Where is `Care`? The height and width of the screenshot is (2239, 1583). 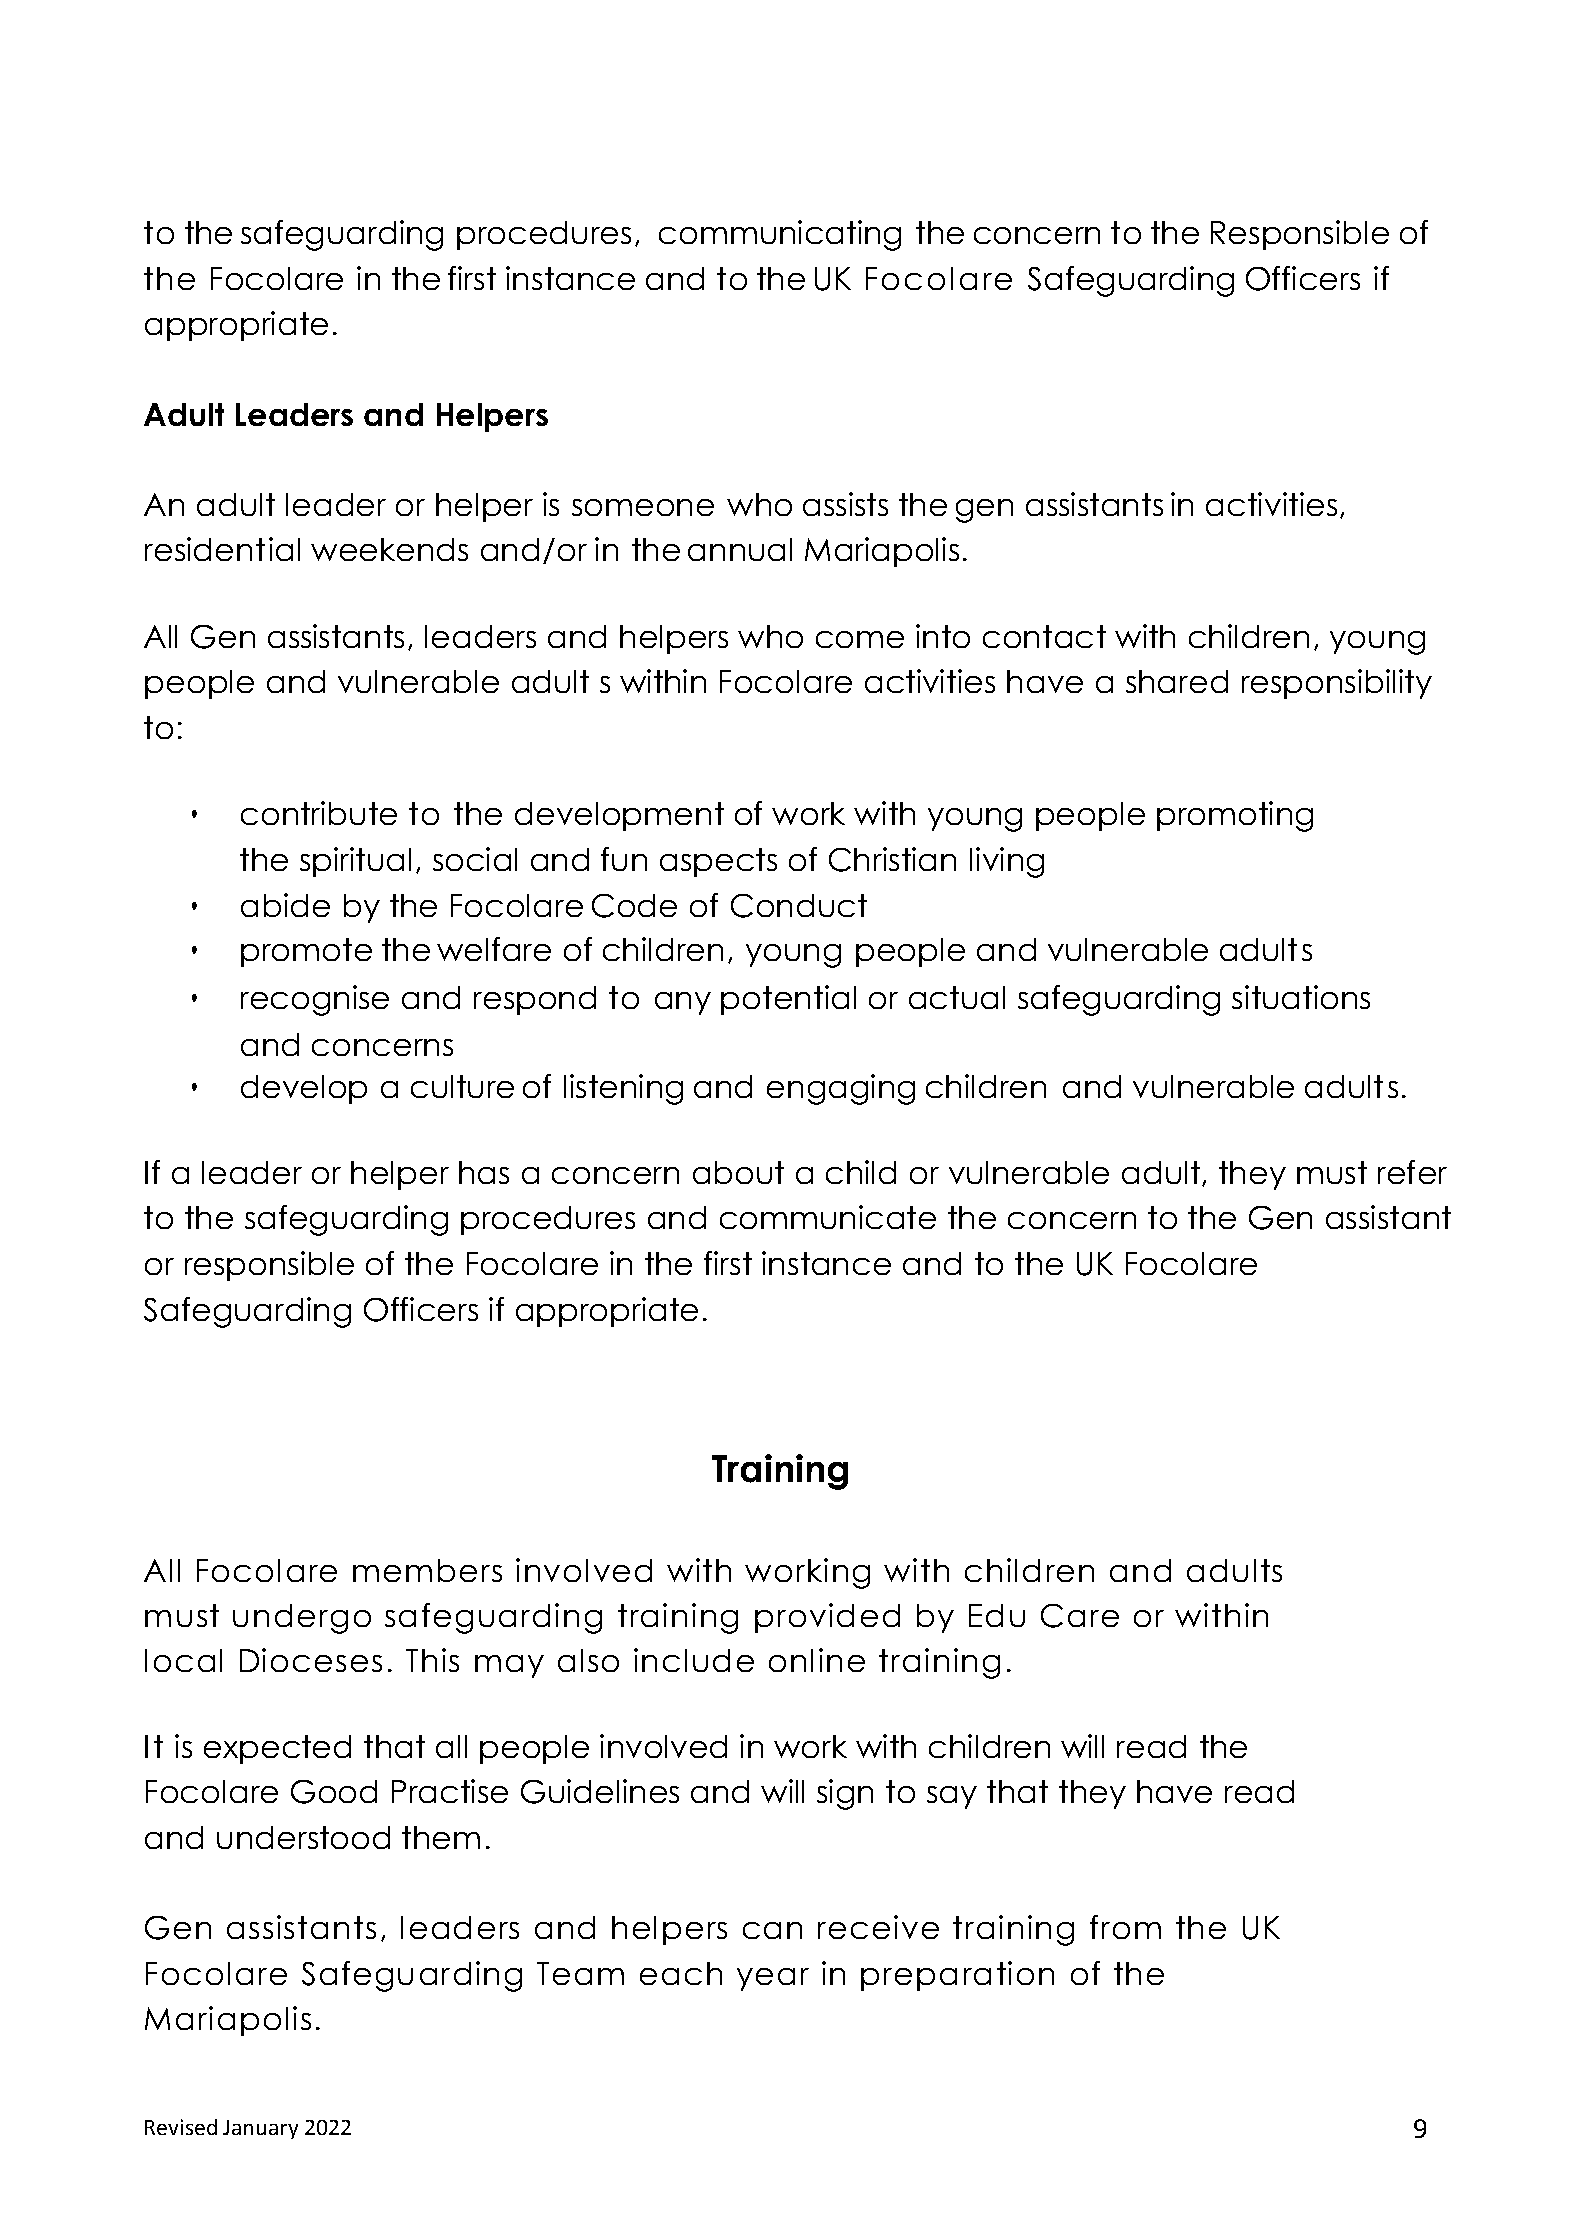 Care is located at coordinates (1080, 1616).
